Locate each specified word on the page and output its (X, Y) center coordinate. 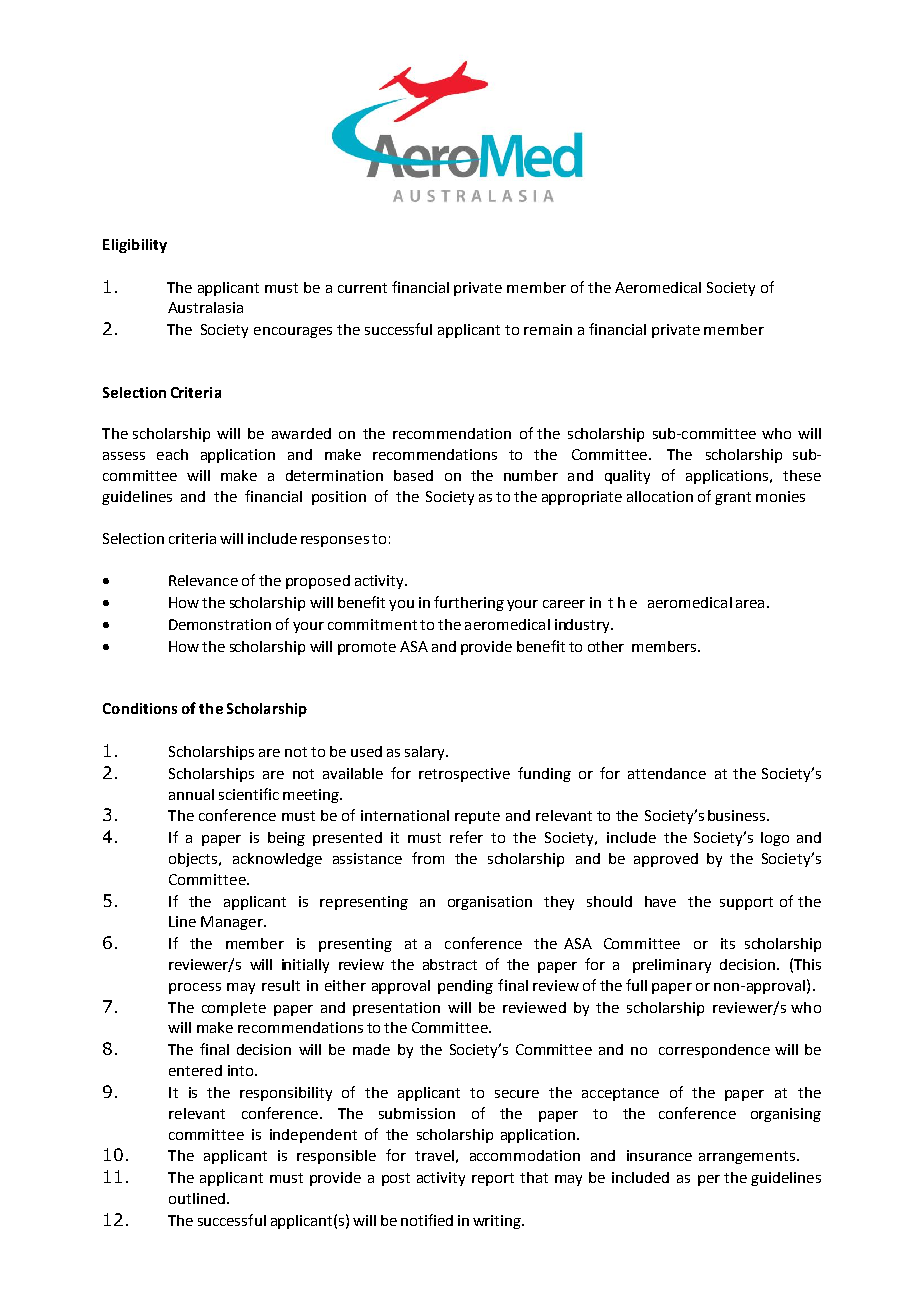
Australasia (205, 307)
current (362, 288)
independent (313, 1136)
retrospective (464, 775)
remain (548, 329)
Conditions (140, 708)
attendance (667, 773)
